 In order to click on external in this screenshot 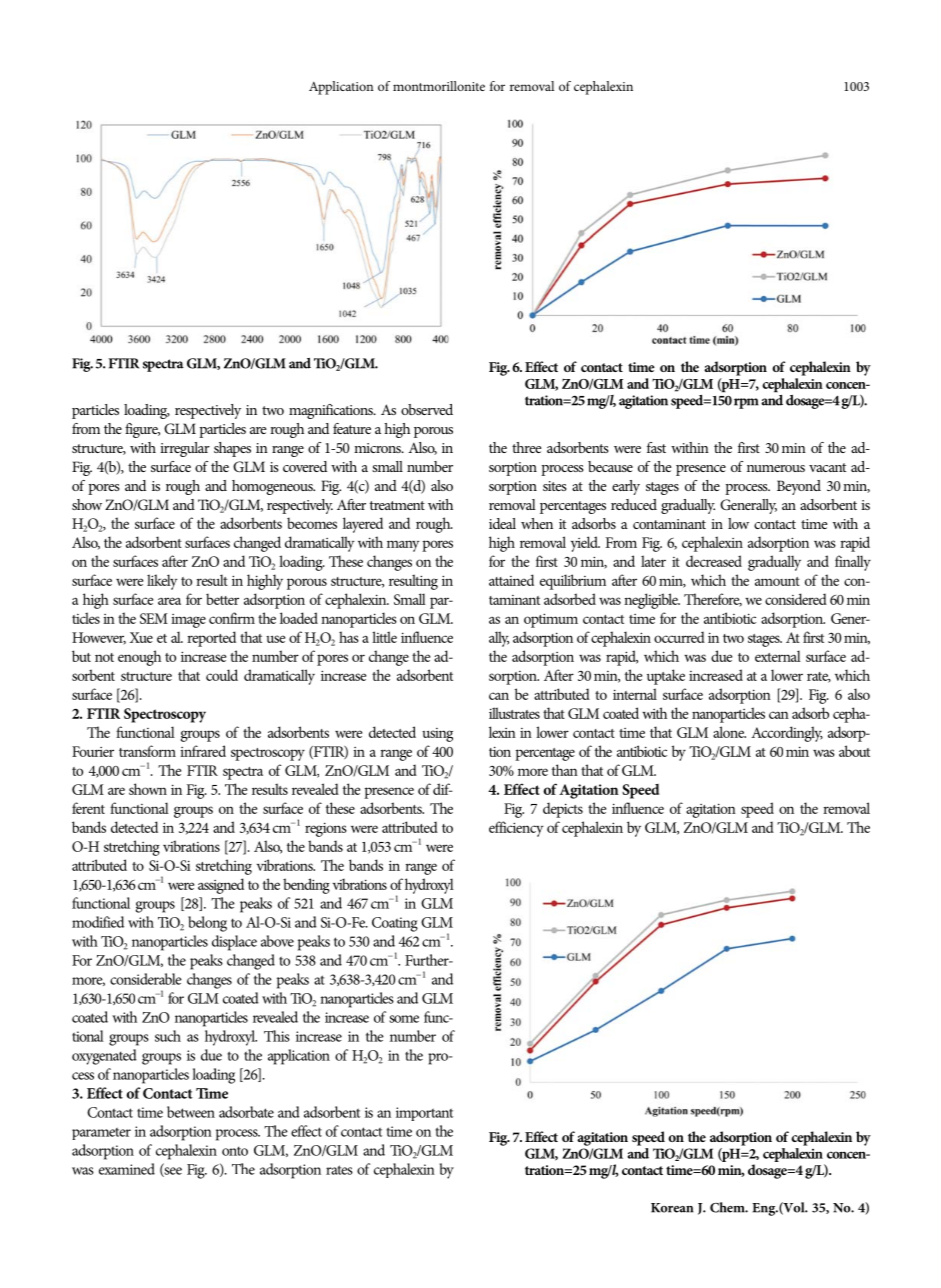, I will do `click(778, 656)`.
